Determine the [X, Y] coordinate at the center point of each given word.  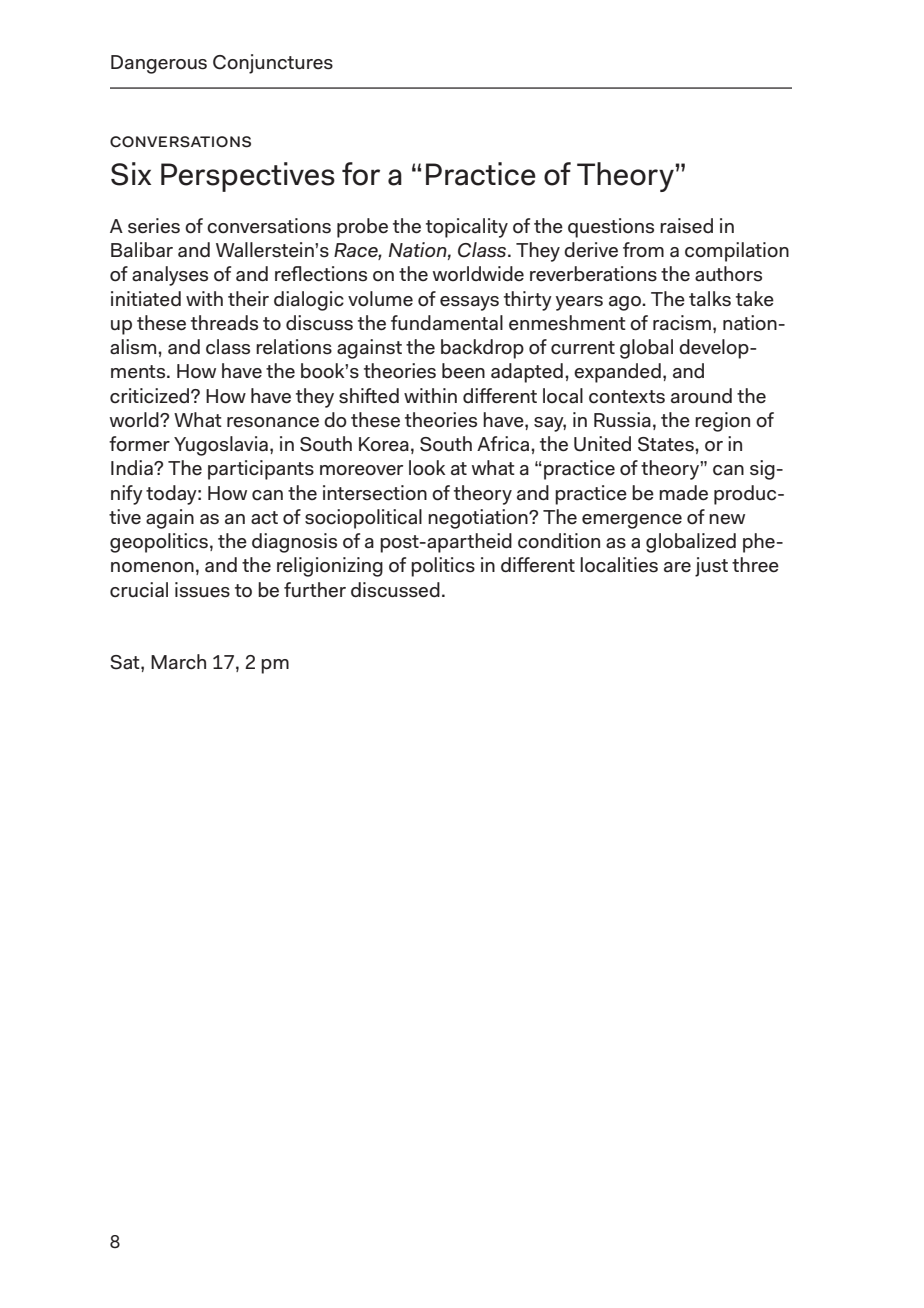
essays [469, 303]
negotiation [479, 519]
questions [611, 228]
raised [686, 226]
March [178, 662]
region [722, 422]
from [643, 250]
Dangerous [159, 64]
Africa [503, 444]
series [154, 226]
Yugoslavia [221, 446]
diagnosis [294, 543]
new [727, 519]
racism [682, 323]
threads [224, 323]
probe [362, 228]
